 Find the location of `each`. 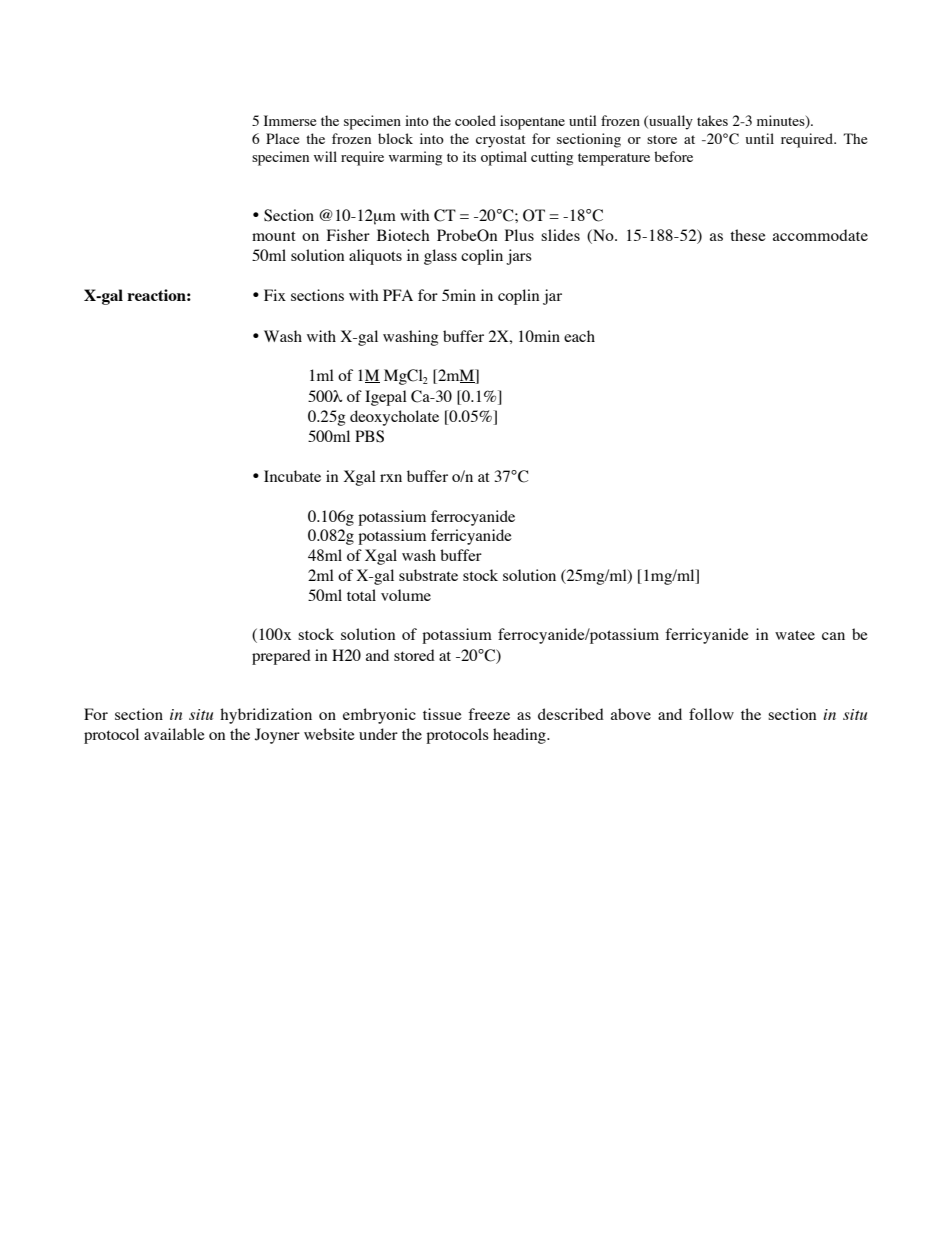

each is located at coordinates (579, 336).
